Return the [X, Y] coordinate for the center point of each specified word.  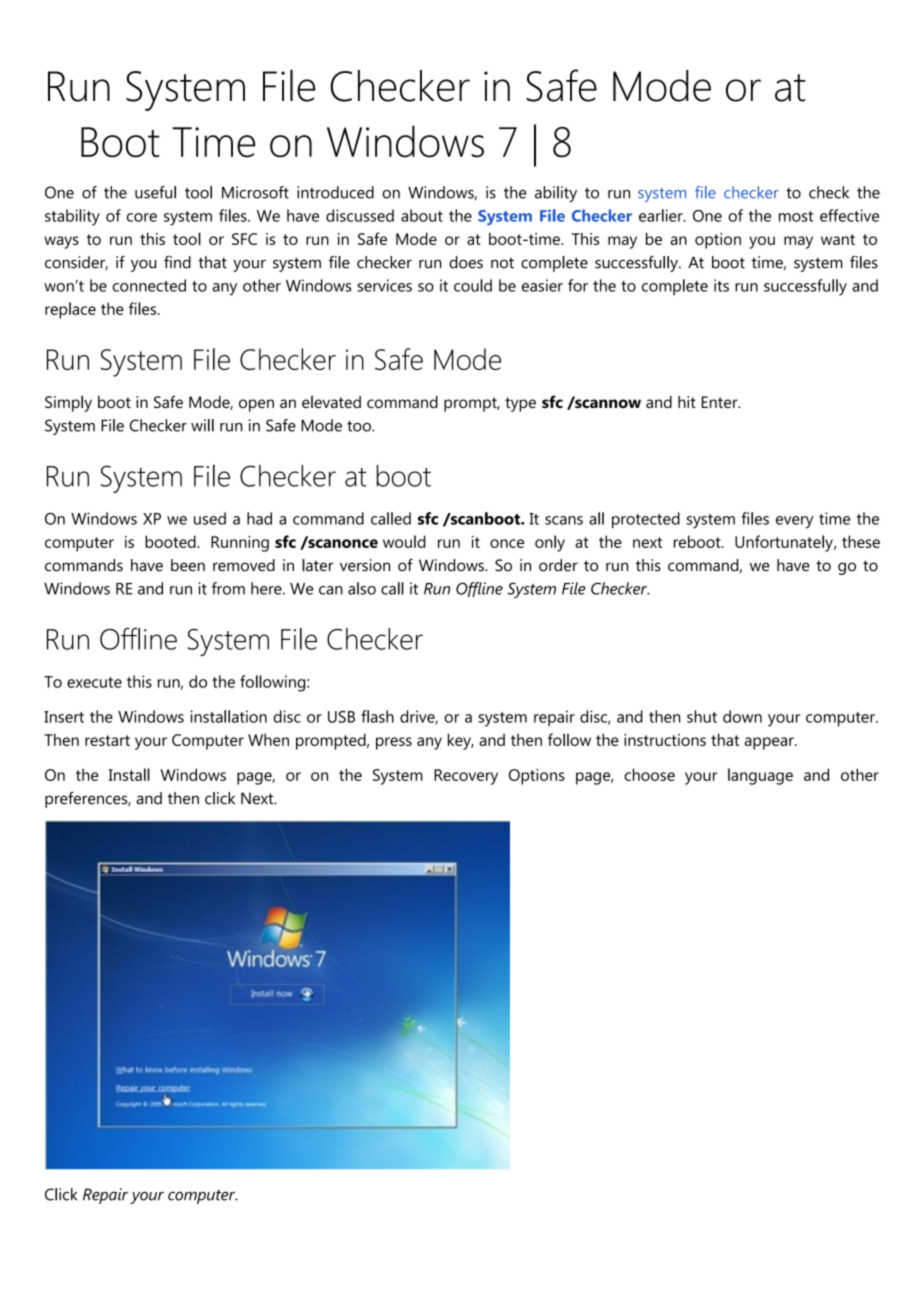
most [796, 216]
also [362, 588]
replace [70, 310]
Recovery [466, 777]
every [794, 522]
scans [564, 520]
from [228, 588]
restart [107, 740]
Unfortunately [785, 543]
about [422, 215]
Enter [721, 402]
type [520, 404]
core [142, 217]
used [210, 518]
